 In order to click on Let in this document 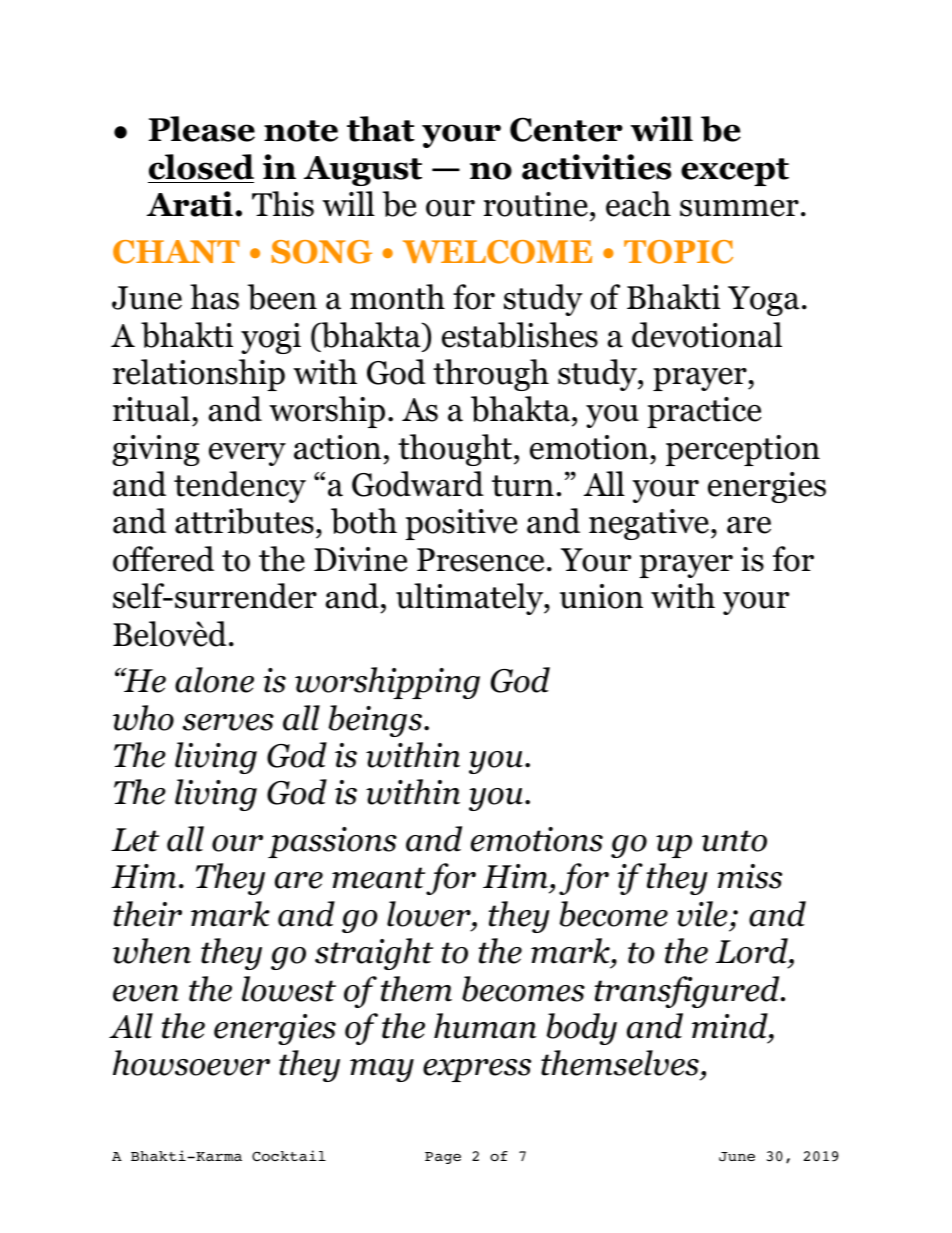, I will do `click(135, 840)`.
